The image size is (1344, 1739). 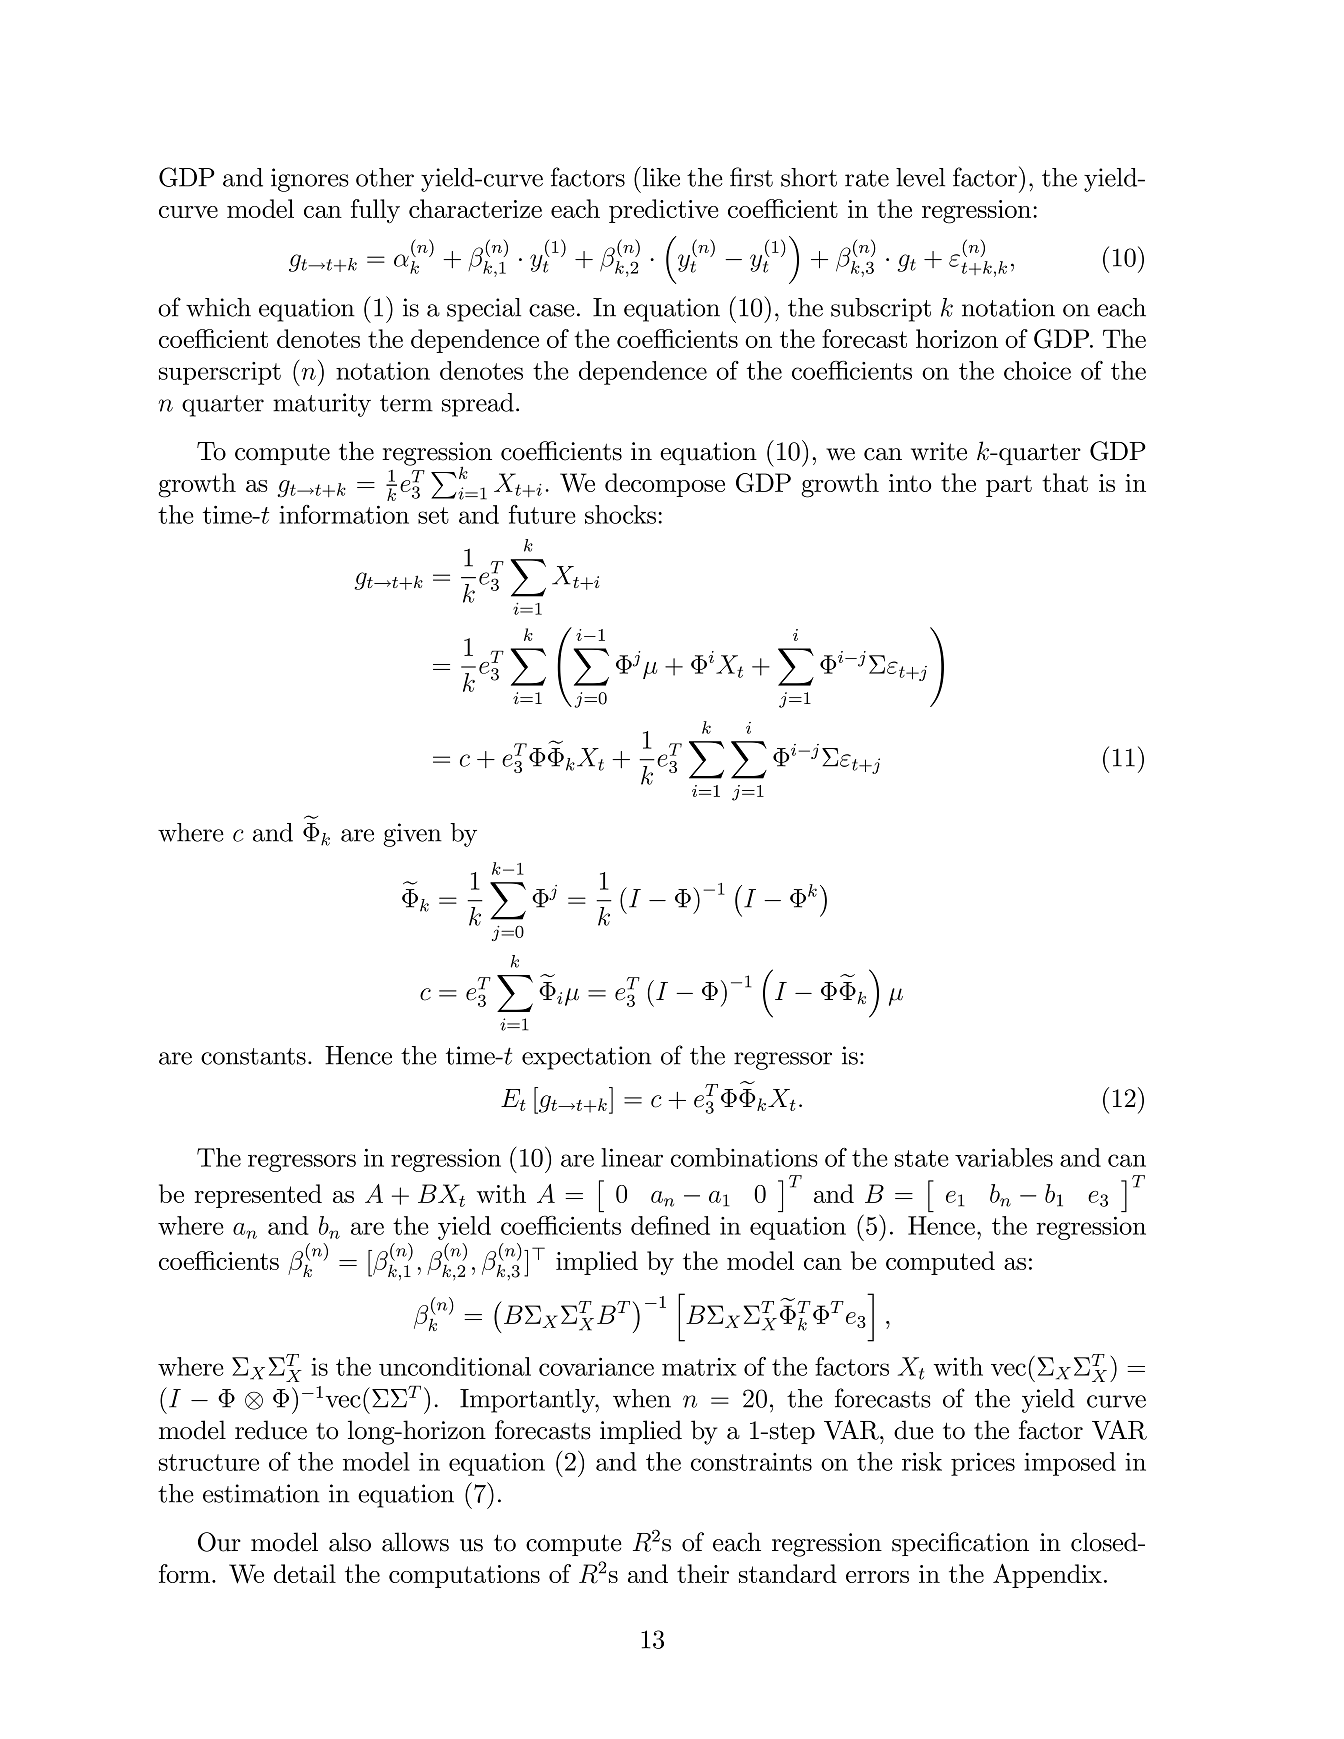 I want to click on ignores, so click(x=310, y=180).
